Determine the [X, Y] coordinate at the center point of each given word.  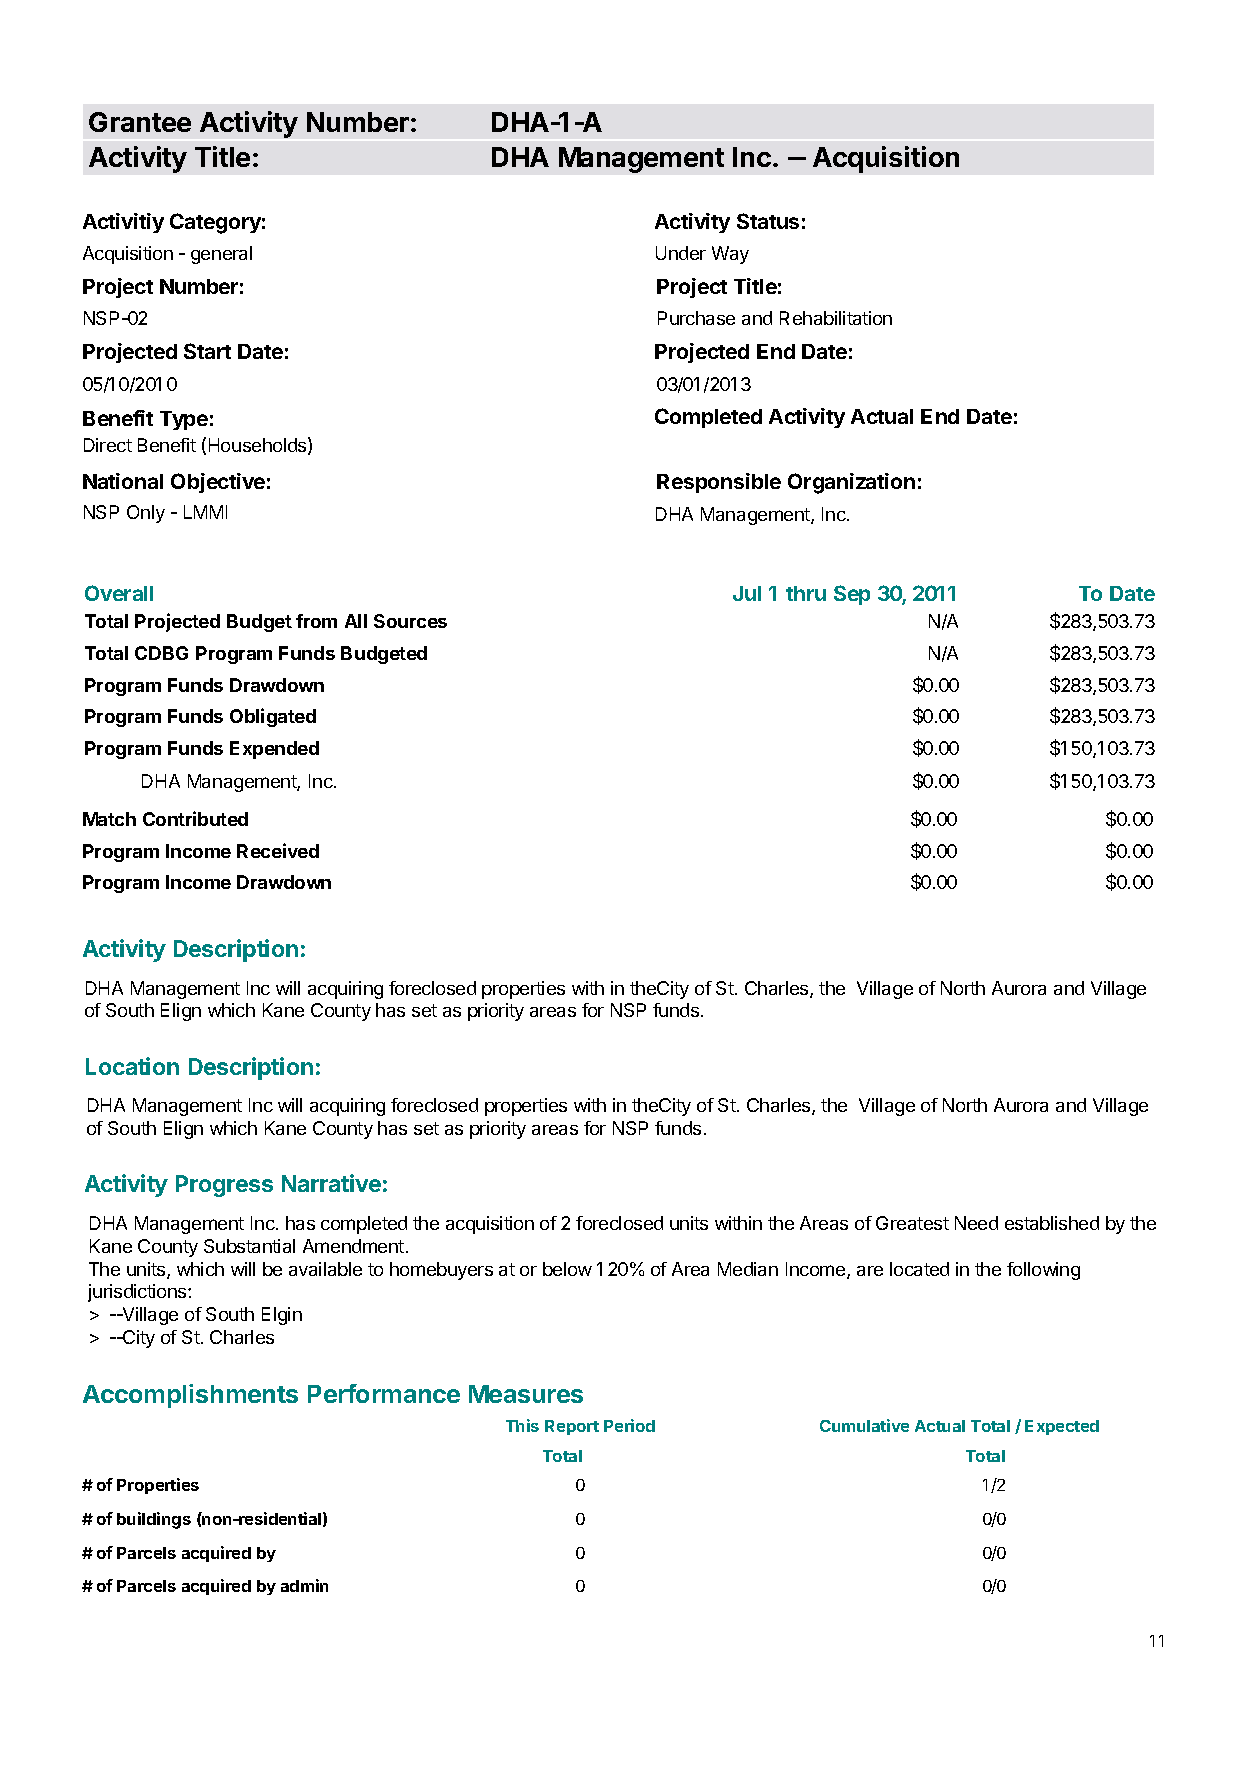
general [221, 255]
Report [572, 1427]
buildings [154, 1520]
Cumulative [864, 1425]
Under [681, 253]
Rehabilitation [836, 318]
